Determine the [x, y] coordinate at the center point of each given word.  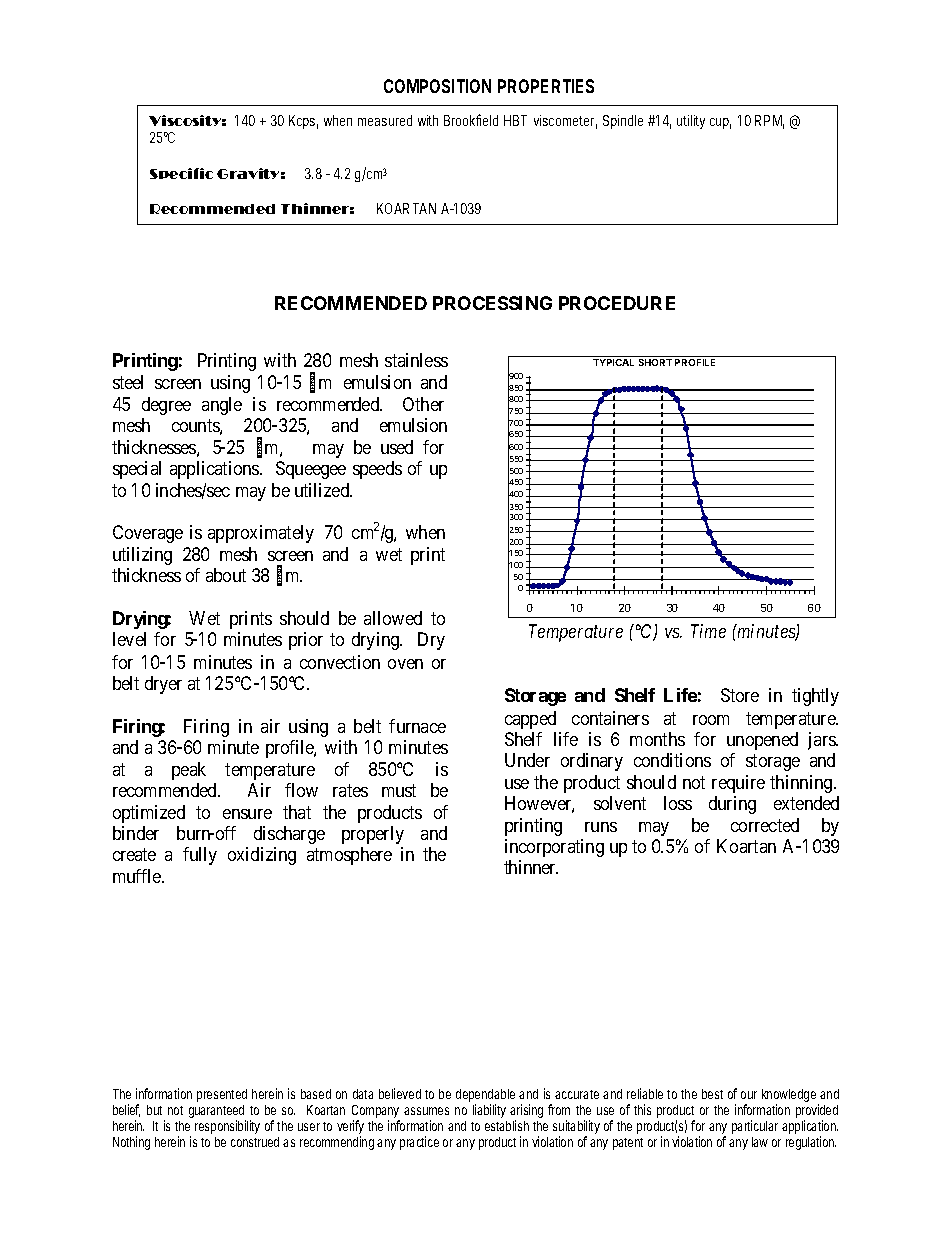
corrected [765, 825]
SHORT [655, 362]
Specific [181, 173]
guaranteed [217, 1113]
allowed [393, 618]
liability [489, 1111]
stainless [416, 360]
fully [200, 856]
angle [222, 406]
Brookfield [471, 120]
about [226, 575]
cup [720, 123]
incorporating [554, 848]
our [749, 1095]
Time [708, 631]
